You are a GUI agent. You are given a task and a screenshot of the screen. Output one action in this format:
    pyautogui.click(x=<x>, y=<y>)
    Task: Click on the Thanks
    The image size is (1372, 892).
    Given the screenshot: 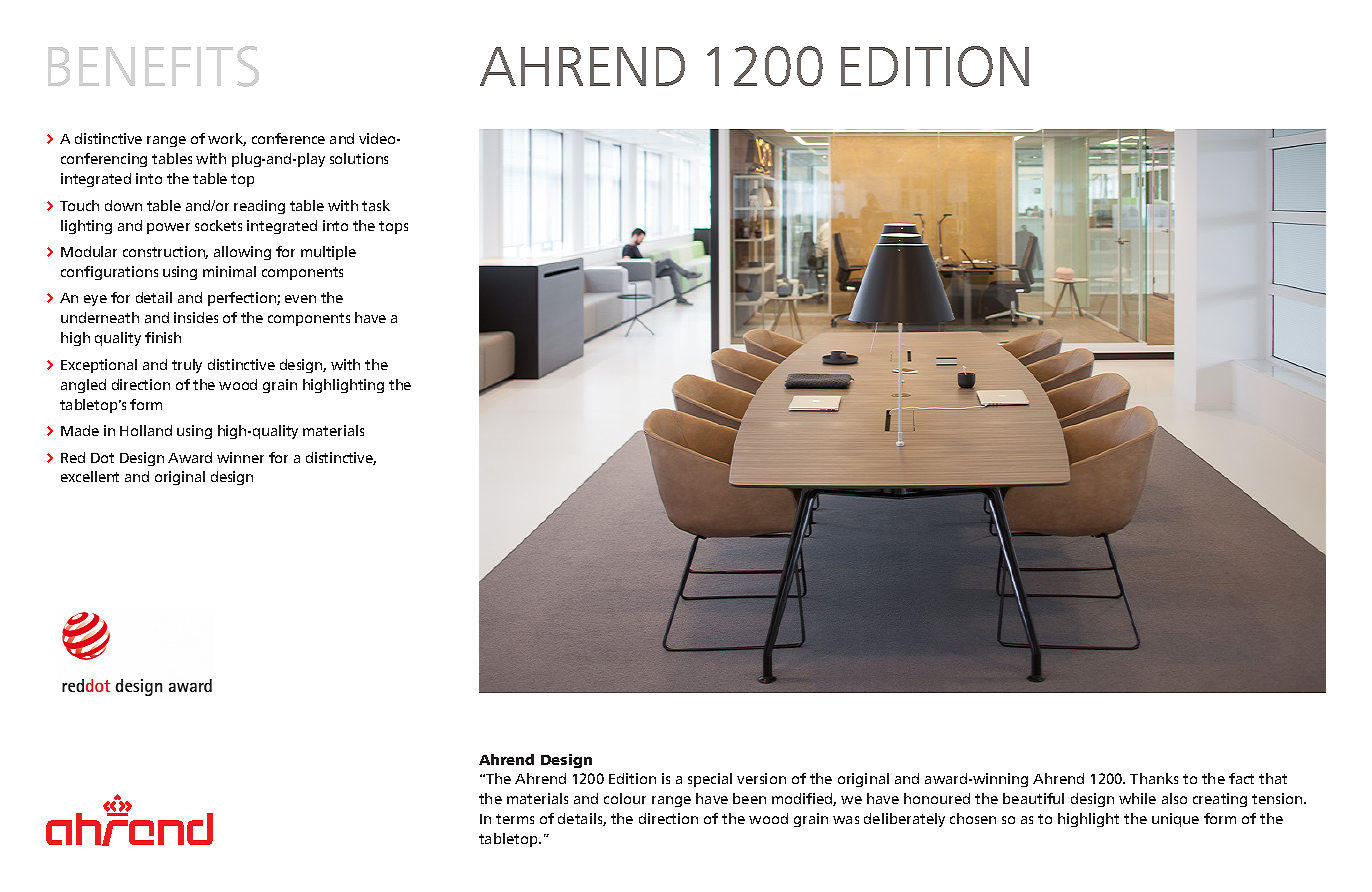 What is the action you would take?
    pyautogui.click(x=1154, y=778)
